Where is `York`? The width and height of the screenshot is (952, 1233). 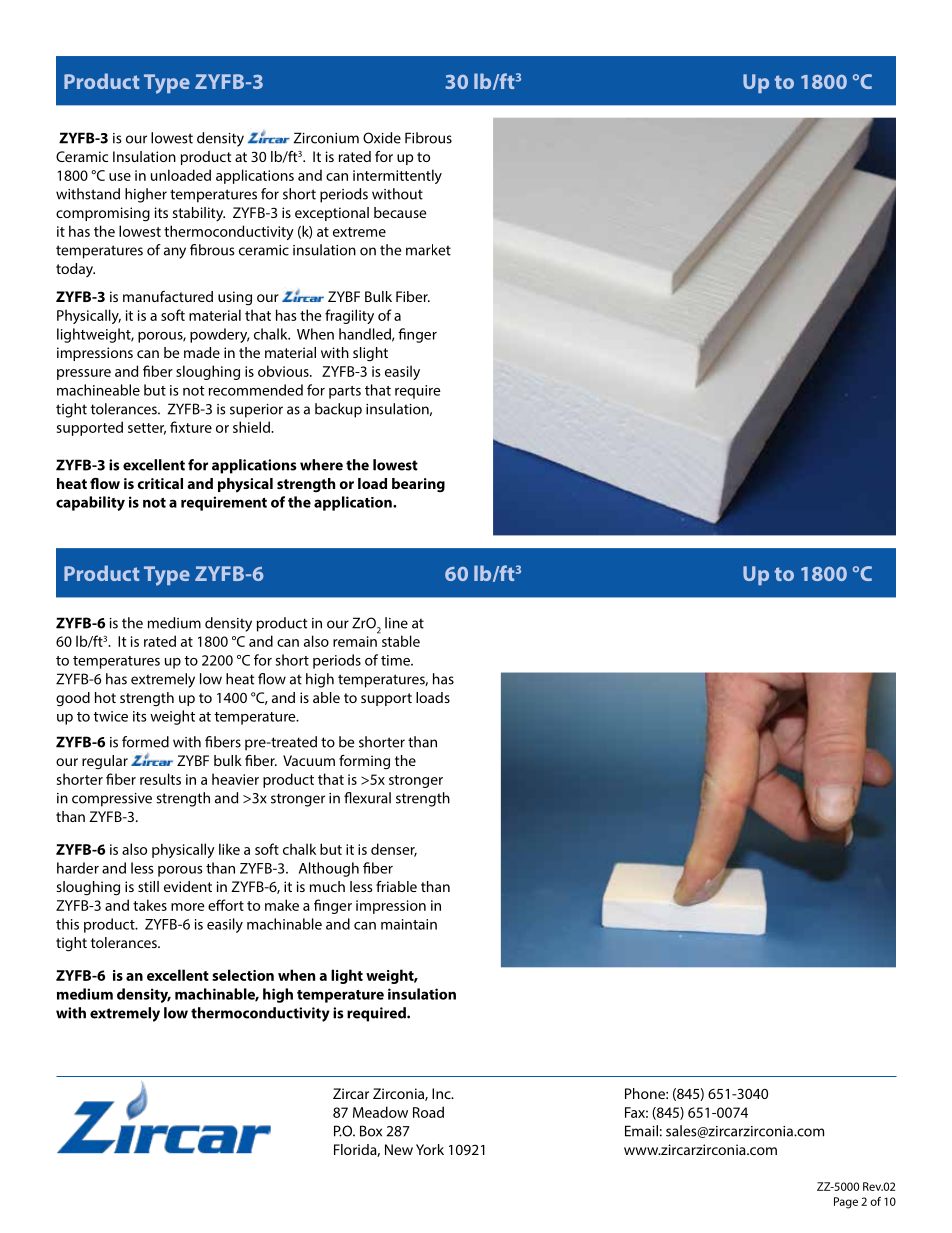 York is located at coordinates (430, 1149).
